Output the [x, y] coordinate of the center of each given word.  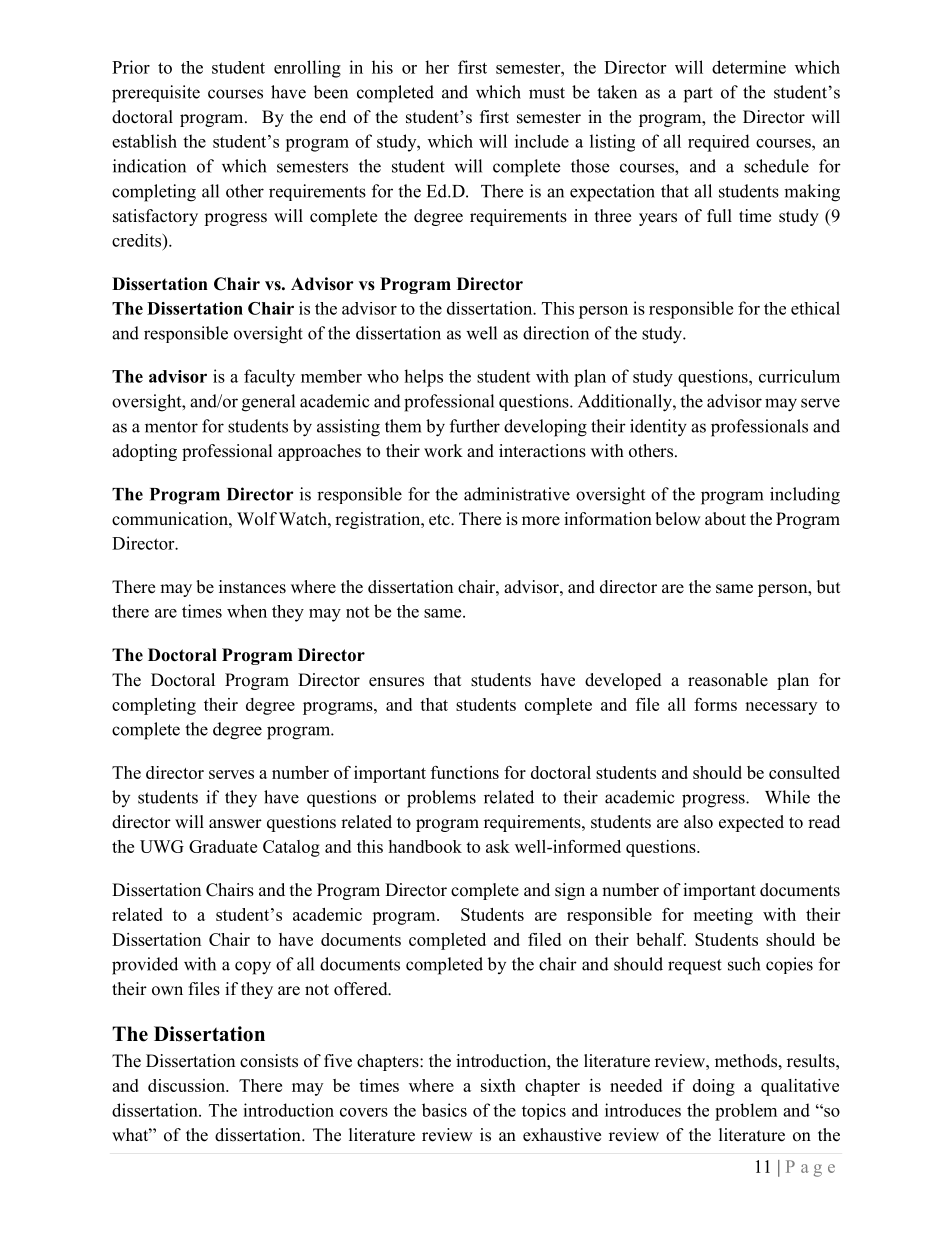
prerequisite [156, 94]
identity [658, 428]
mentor [171, 427]
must [547, 93]
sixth [498, 1085]
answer [235, 824]
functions [465, 772]
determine [749, 67]
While [787, 797]
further [475, 426]
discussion [188, 1085]
